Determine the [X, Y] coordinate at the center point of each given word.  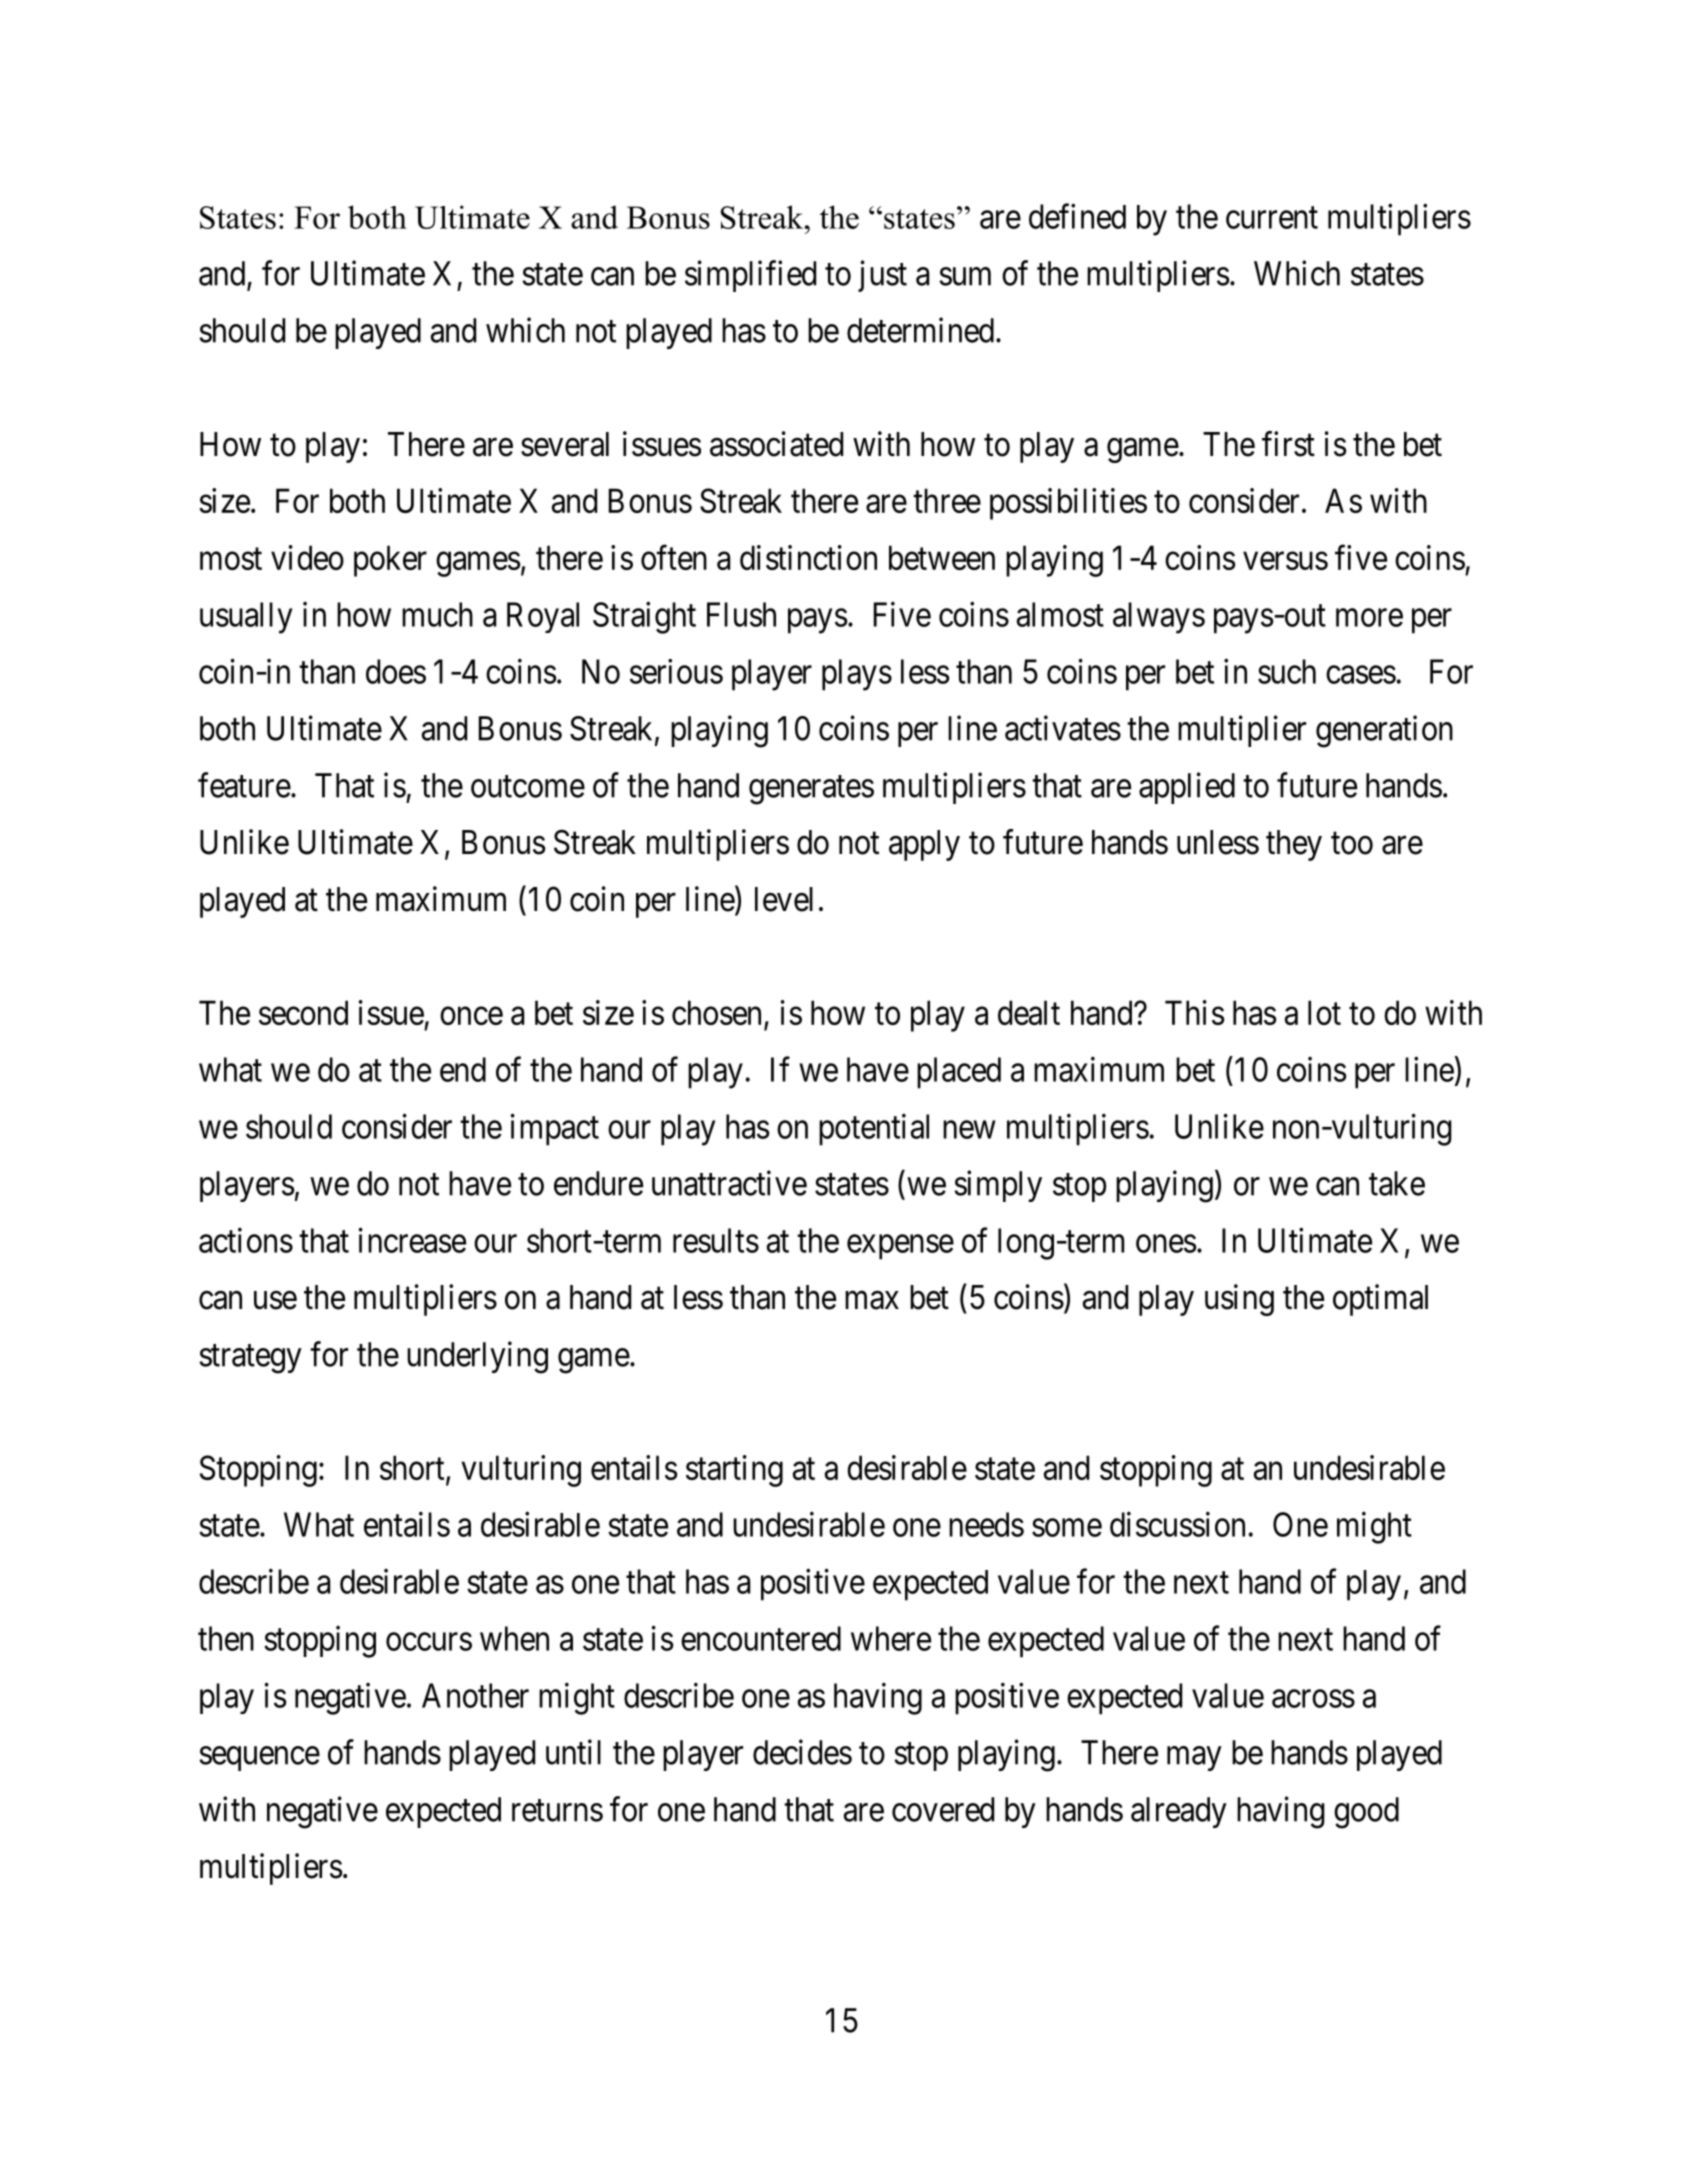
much [437, 614]
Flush [741, 614]
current [1272, 218]
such [1287, 671]
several [565, 444]
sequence [259, 1759]
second [303, 1012]
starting [734, 1471]
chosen [716, 1012]
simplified [750, 276]
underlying [477, 1357]
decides [802, 1752]
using [1239, 1300]
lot [1324, 1012]
